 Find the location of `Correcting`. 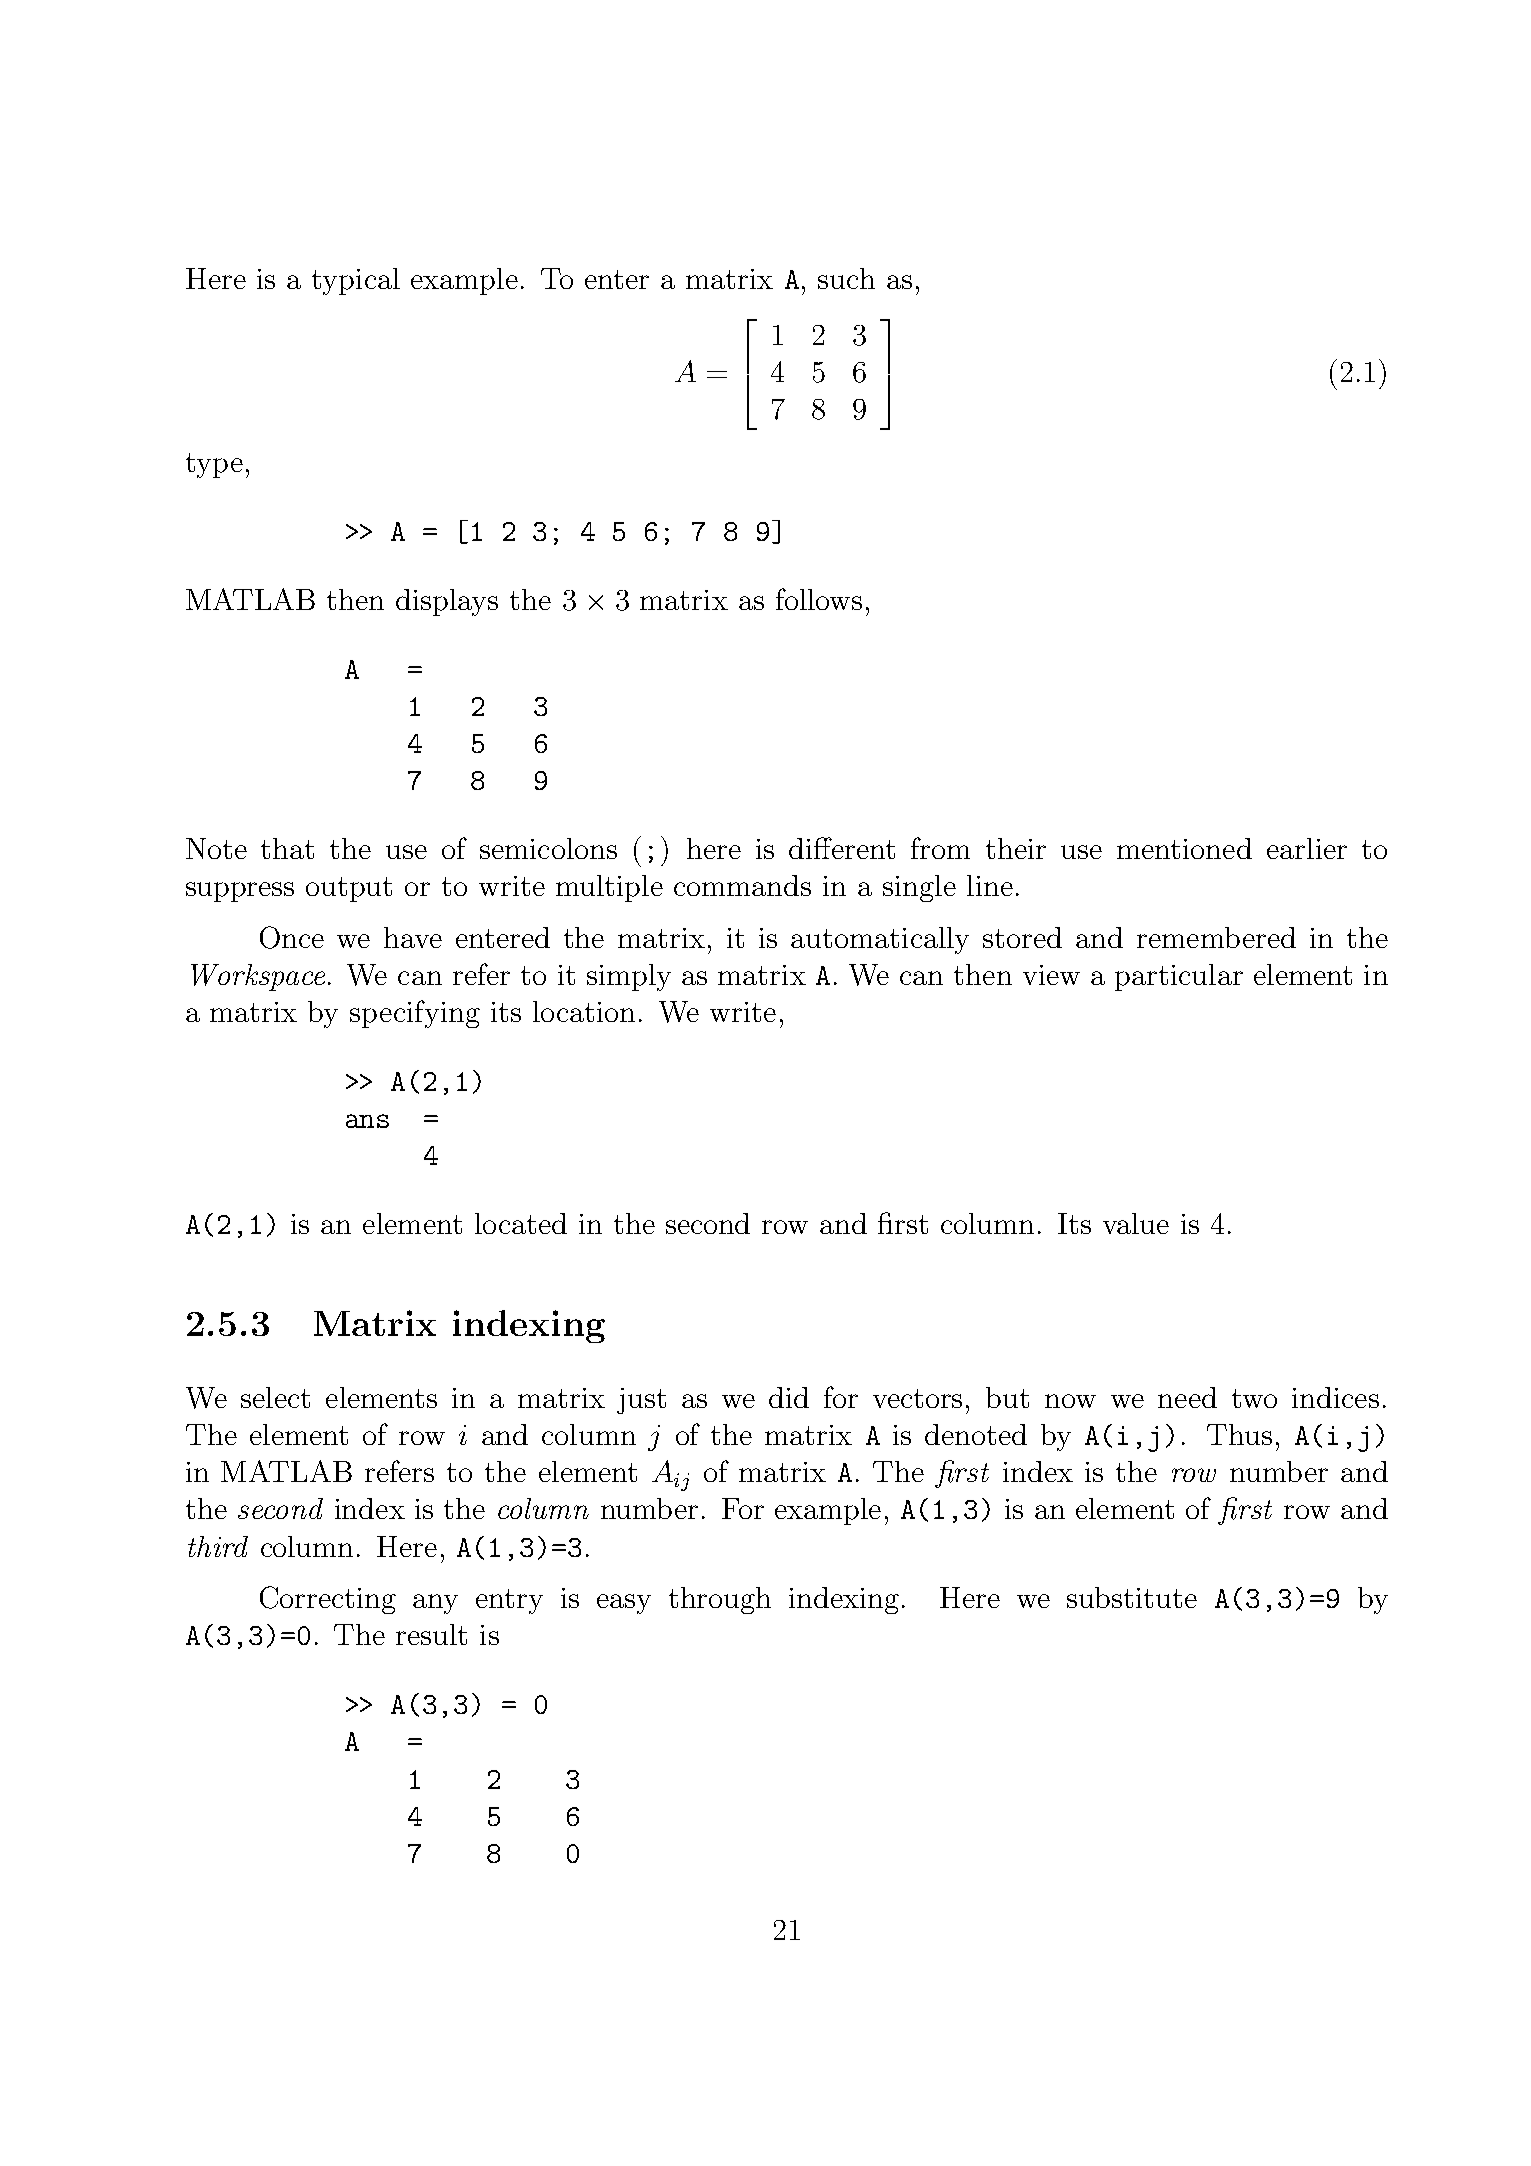

Correcting is located at coordinates (328, 1600).
